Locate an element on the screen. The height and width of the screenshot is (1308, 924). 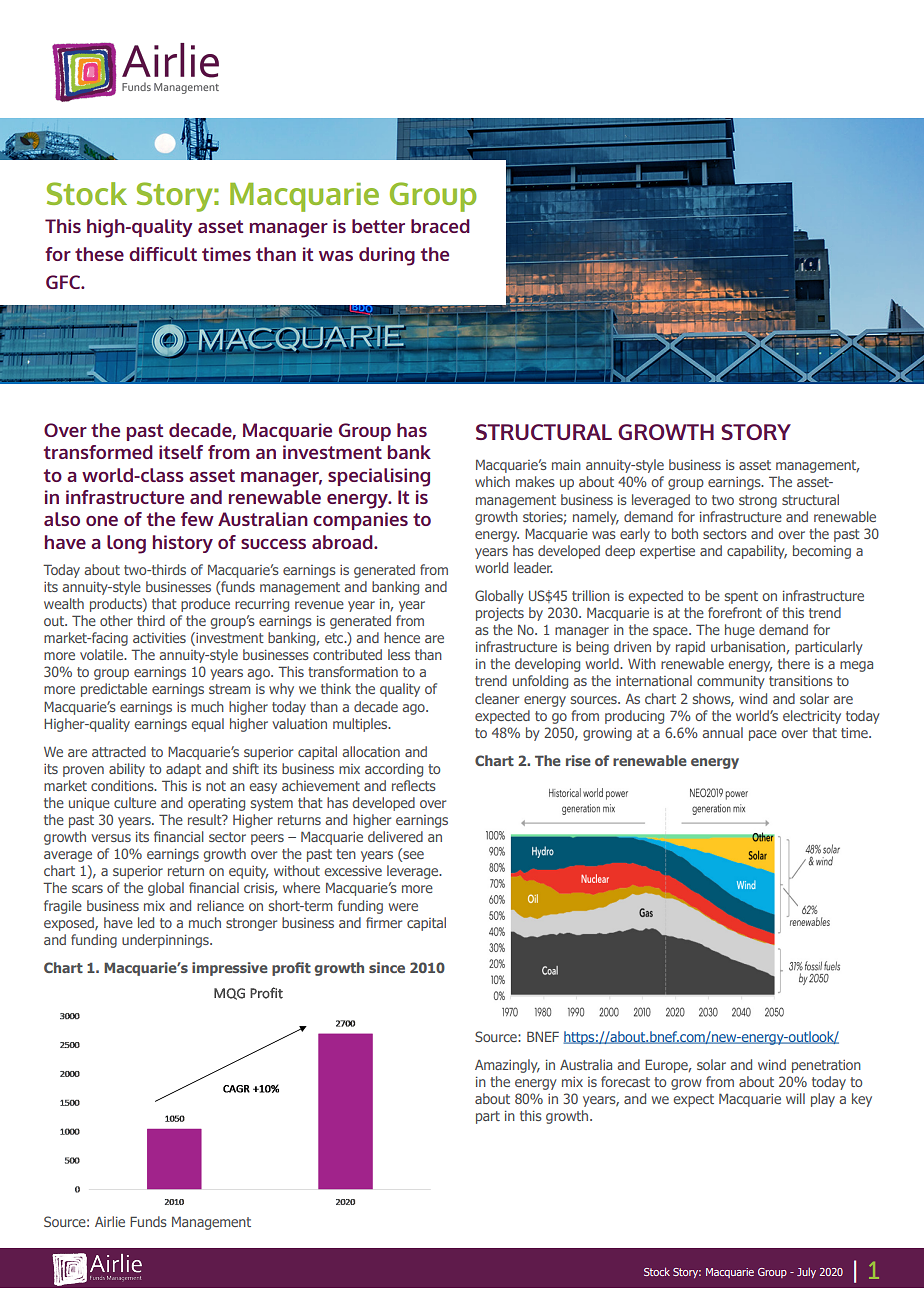
penetration is located at coordinates (826, 1066).
